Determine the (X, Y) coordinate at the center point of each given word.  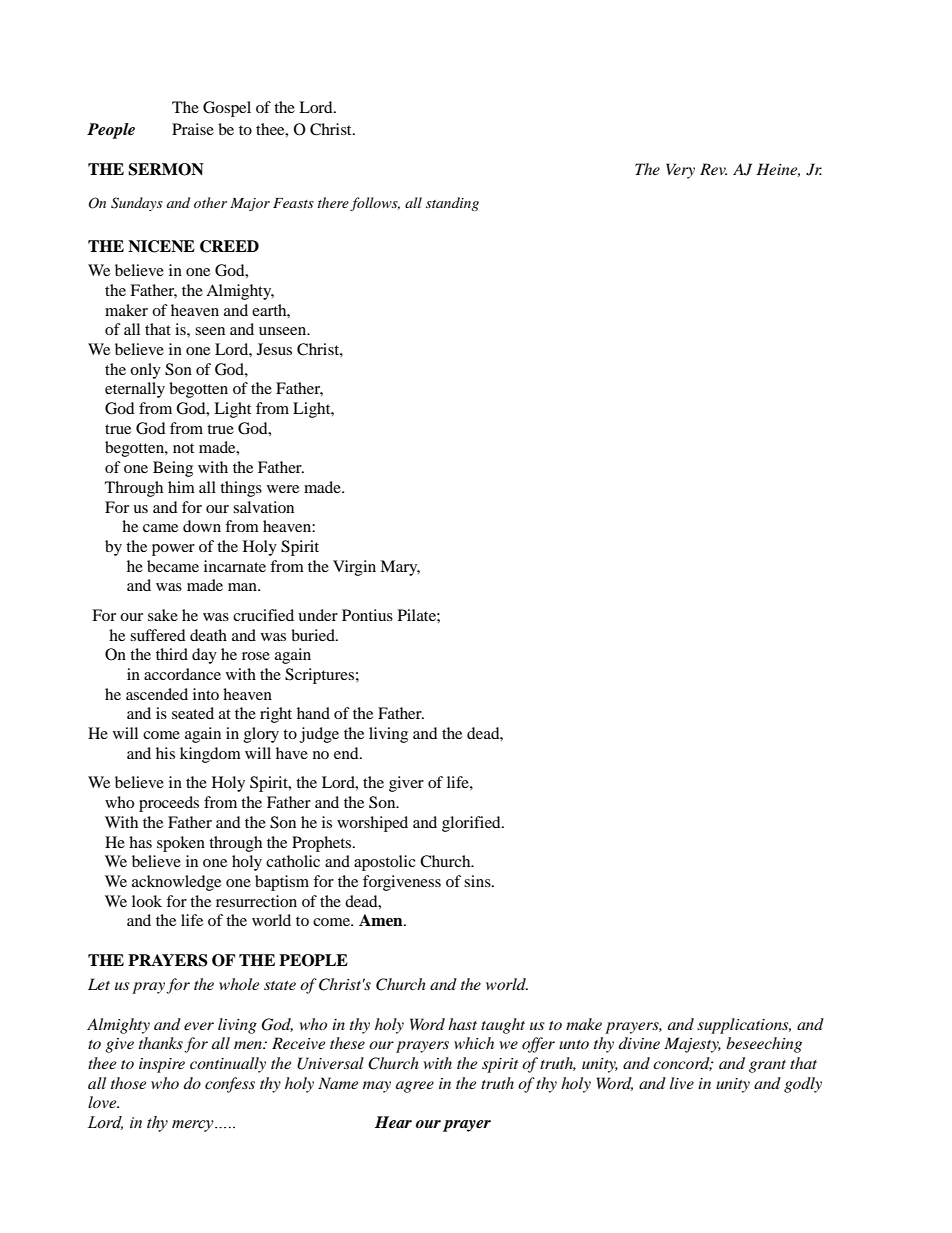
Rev (713, 169)
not (183, 448)
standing (452, 204)
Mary (400, 568)
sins (478, 881)
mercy (194, 1126)
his (165, 753)
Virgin (354, 568)
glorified (472, 824)
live (682, 1083)
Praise (193, 129)
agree (415, 1087)
